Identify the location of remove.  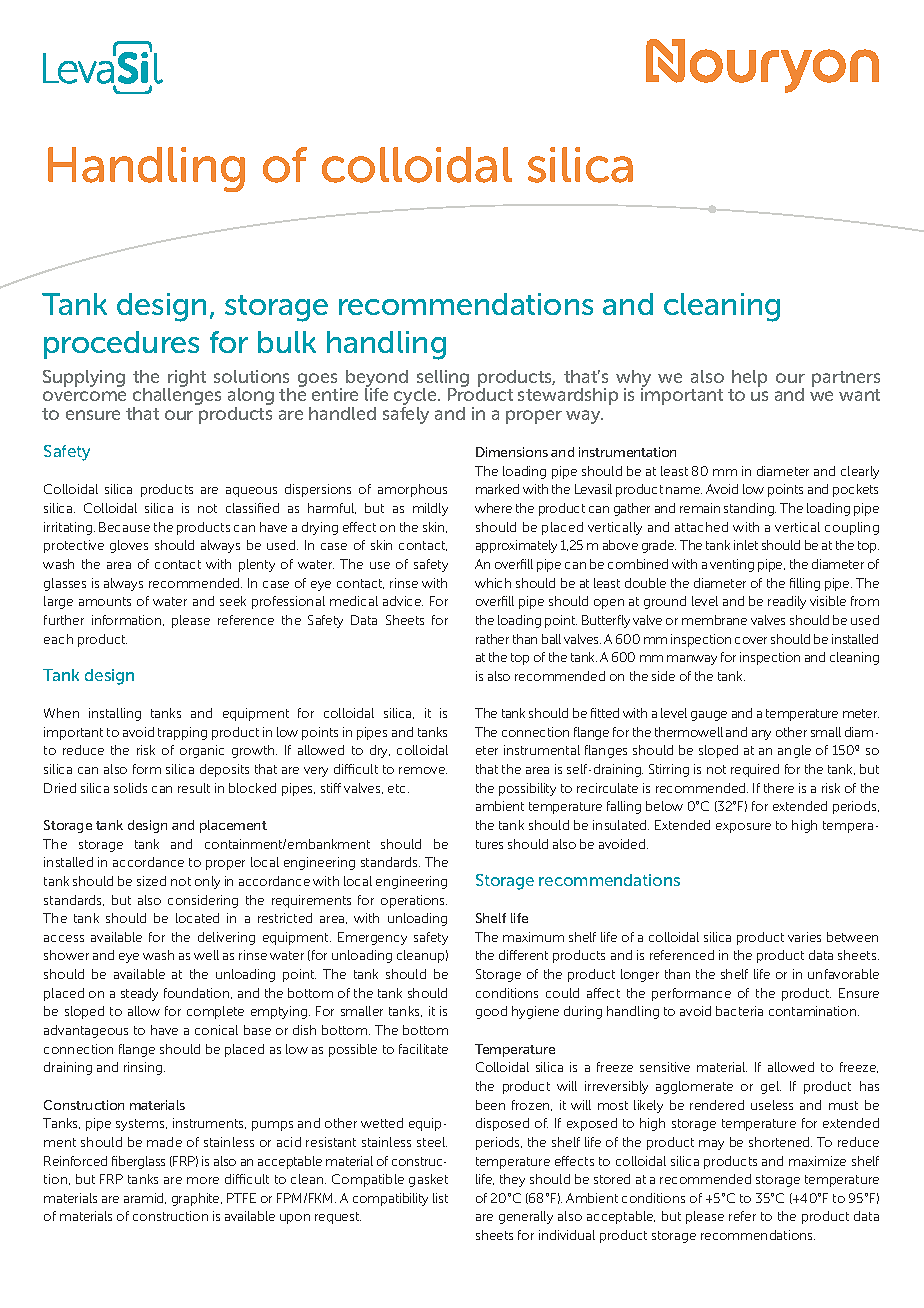
(423, 770).
